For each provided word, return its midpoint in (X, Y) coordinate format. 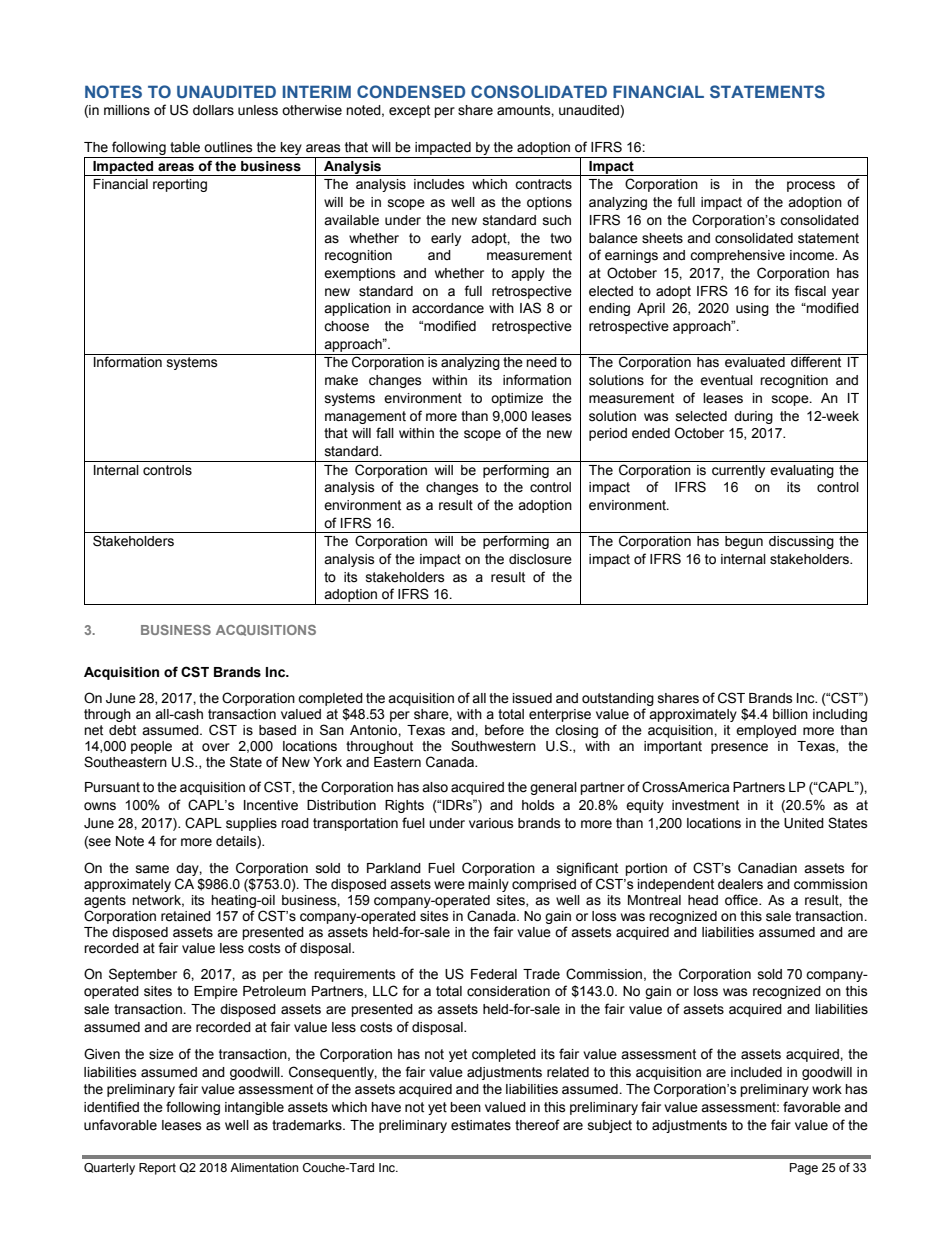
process (811, 186)
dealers (740, 884)
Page (804, 1169)
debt (122, 730)
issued (532, 698)
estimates (481, 1125)
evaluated (755, 362)
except (409, 111)
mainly (488, 885)
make (341, 380)
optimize (517, 399)
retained (186, 916)
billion (790, 714)
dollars (213, 110)
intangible (254, 1108)
